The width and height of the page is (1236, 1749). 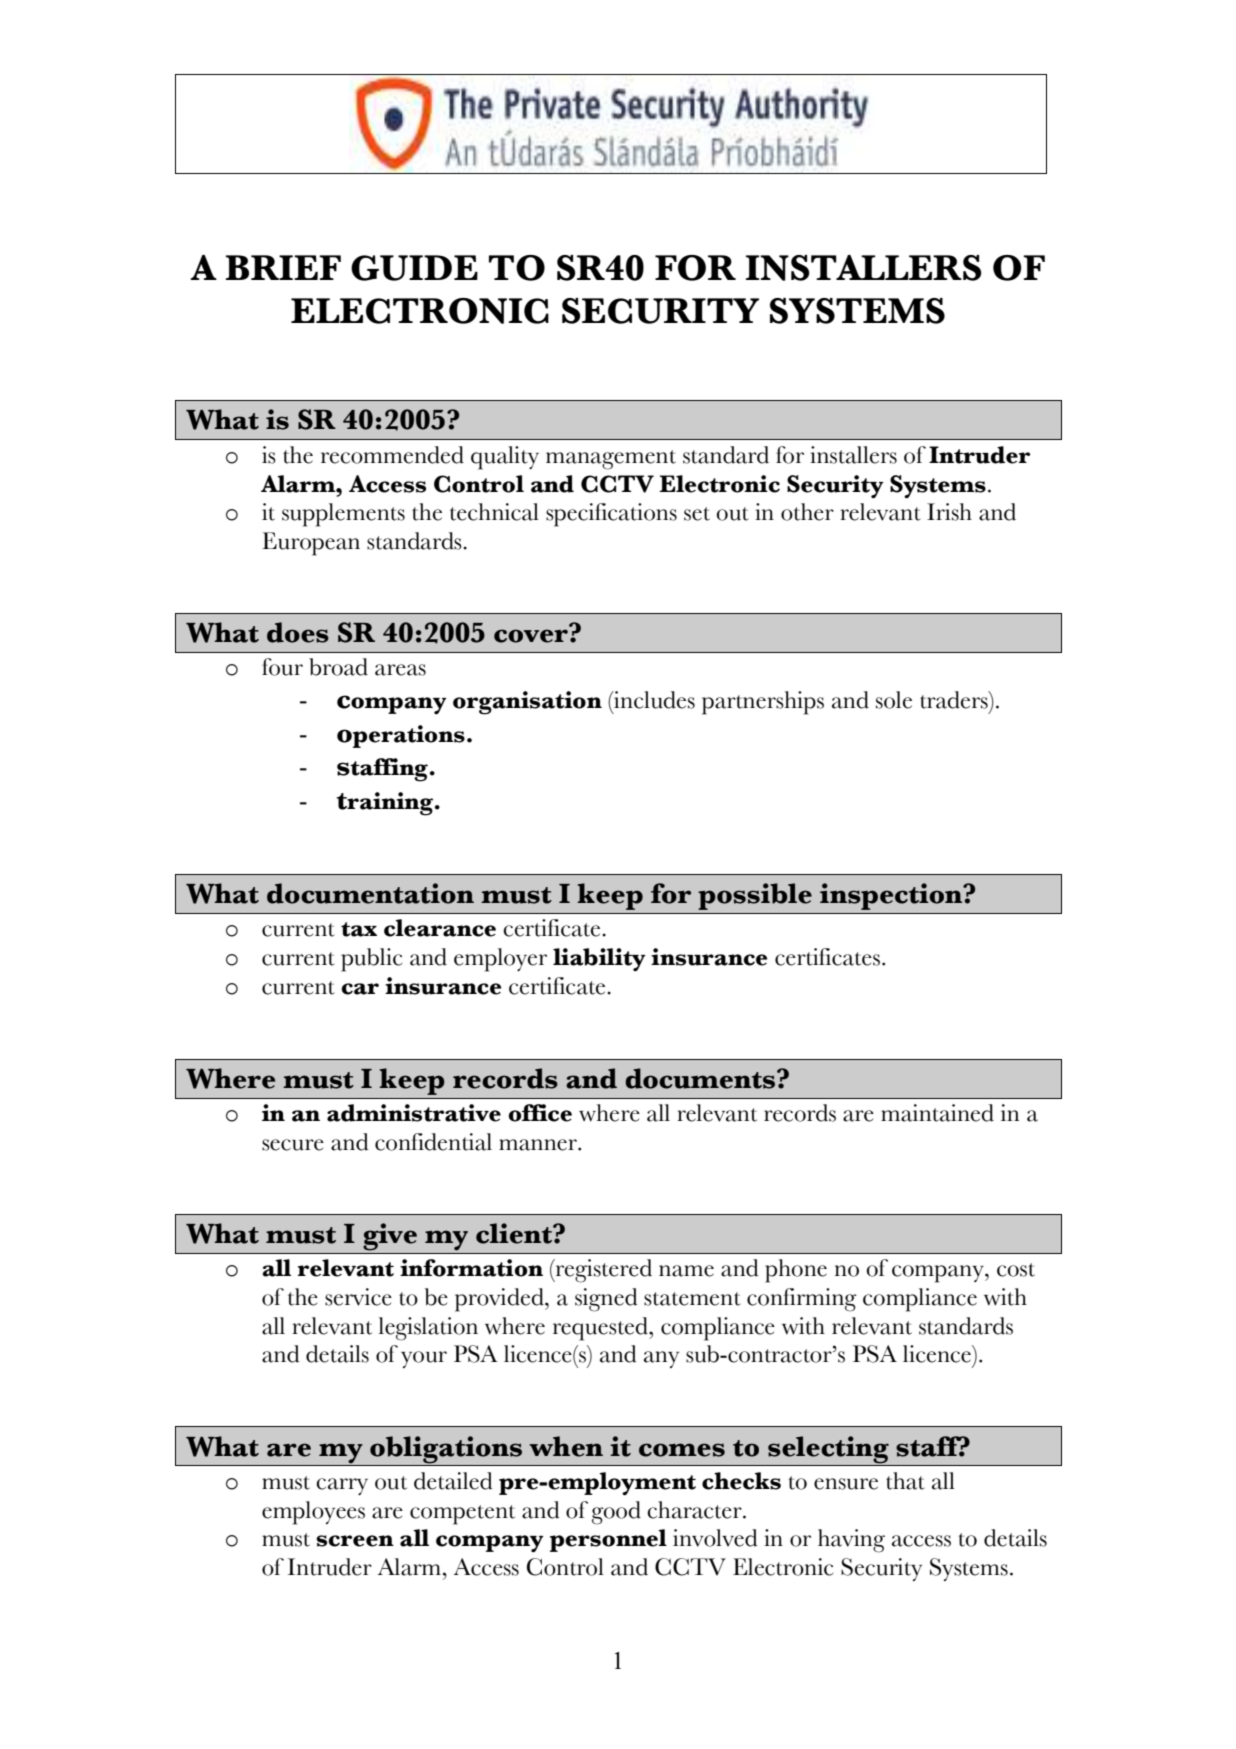 I want to click on traders, so click(x=955, y=700).
